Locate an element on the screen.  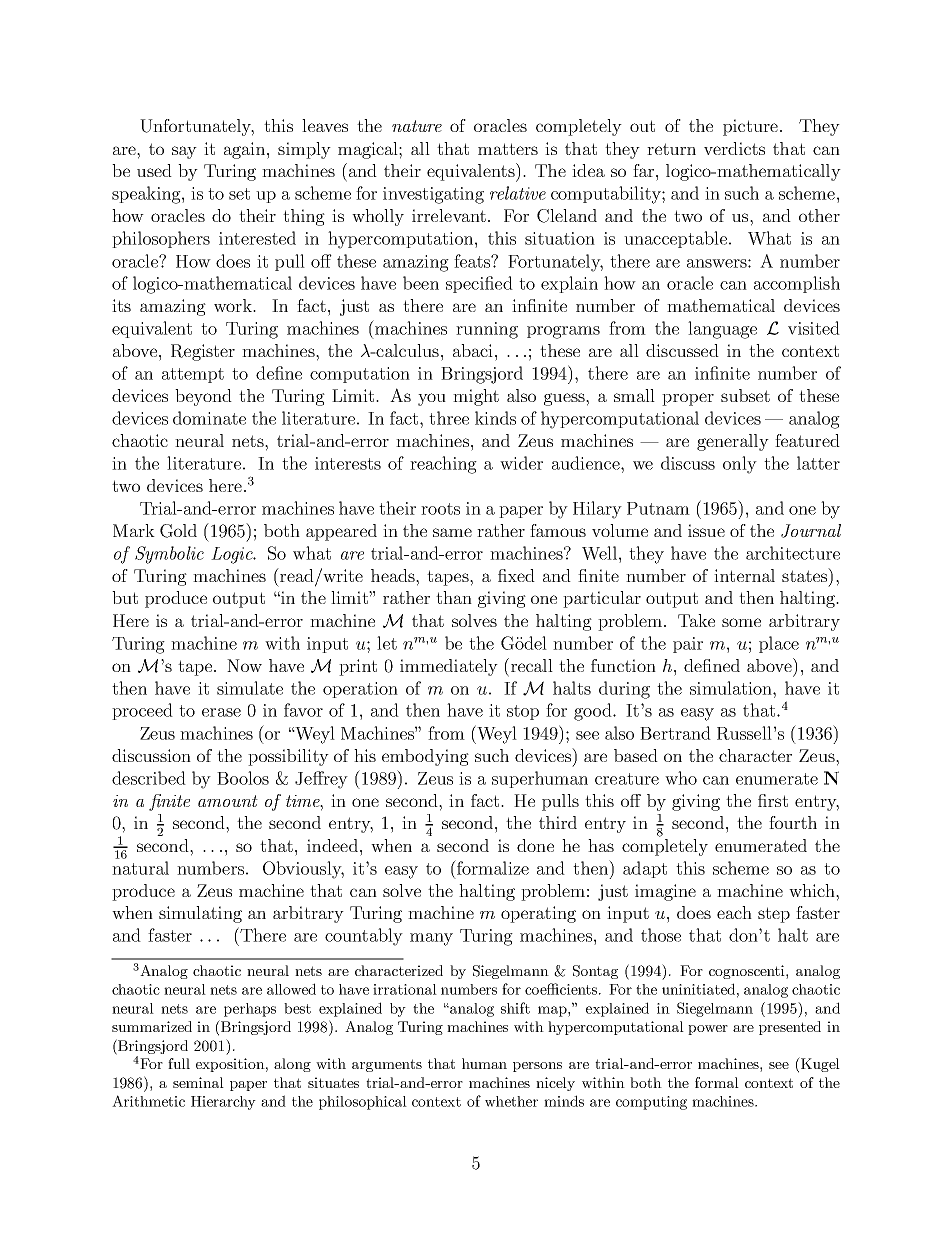
first is located at coordinates (773, 800).
